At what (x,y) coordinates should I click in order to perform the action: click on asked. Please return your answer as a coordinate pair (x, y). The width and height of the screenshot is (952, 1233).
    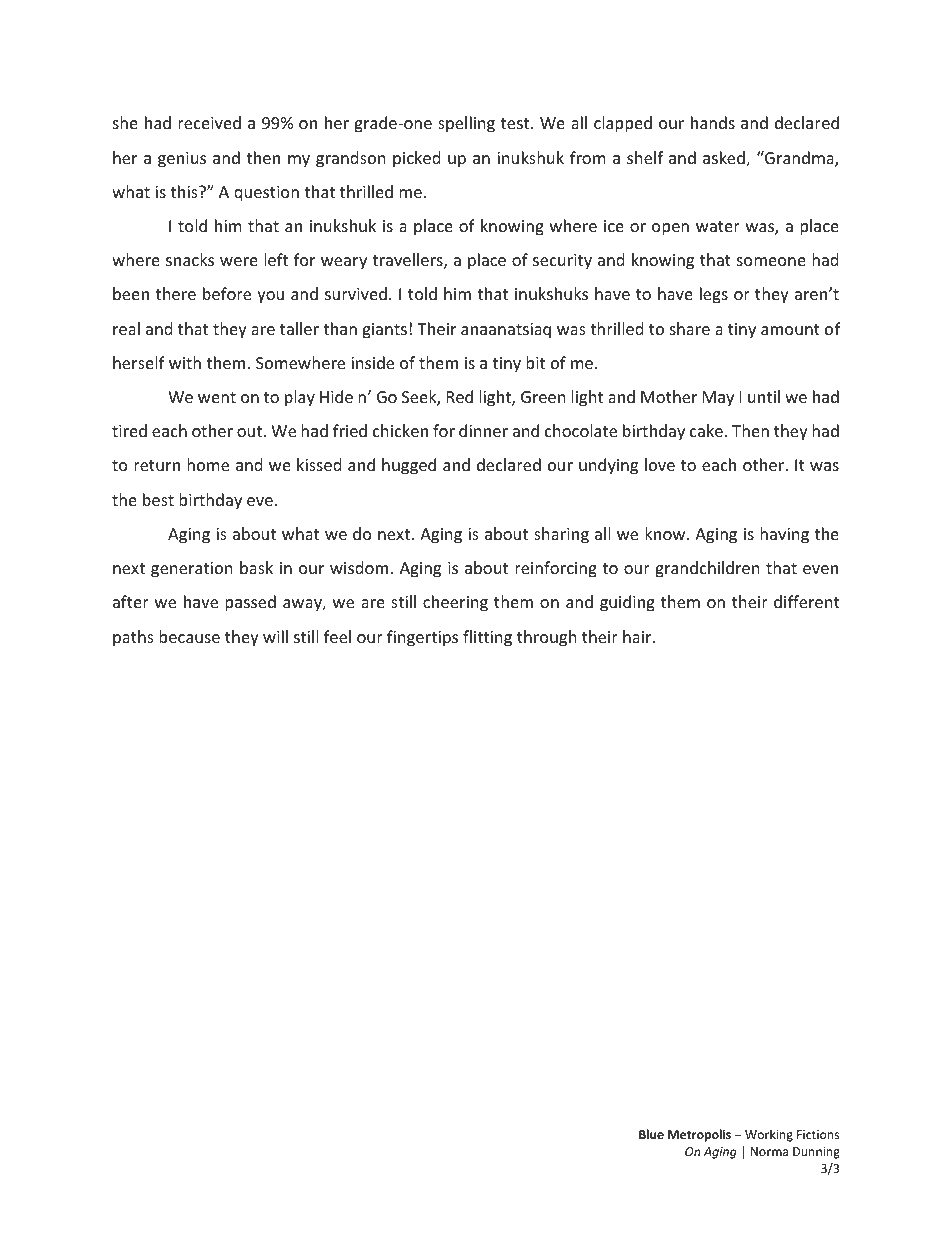
    Looking at the image, I should click on (725, 159).
